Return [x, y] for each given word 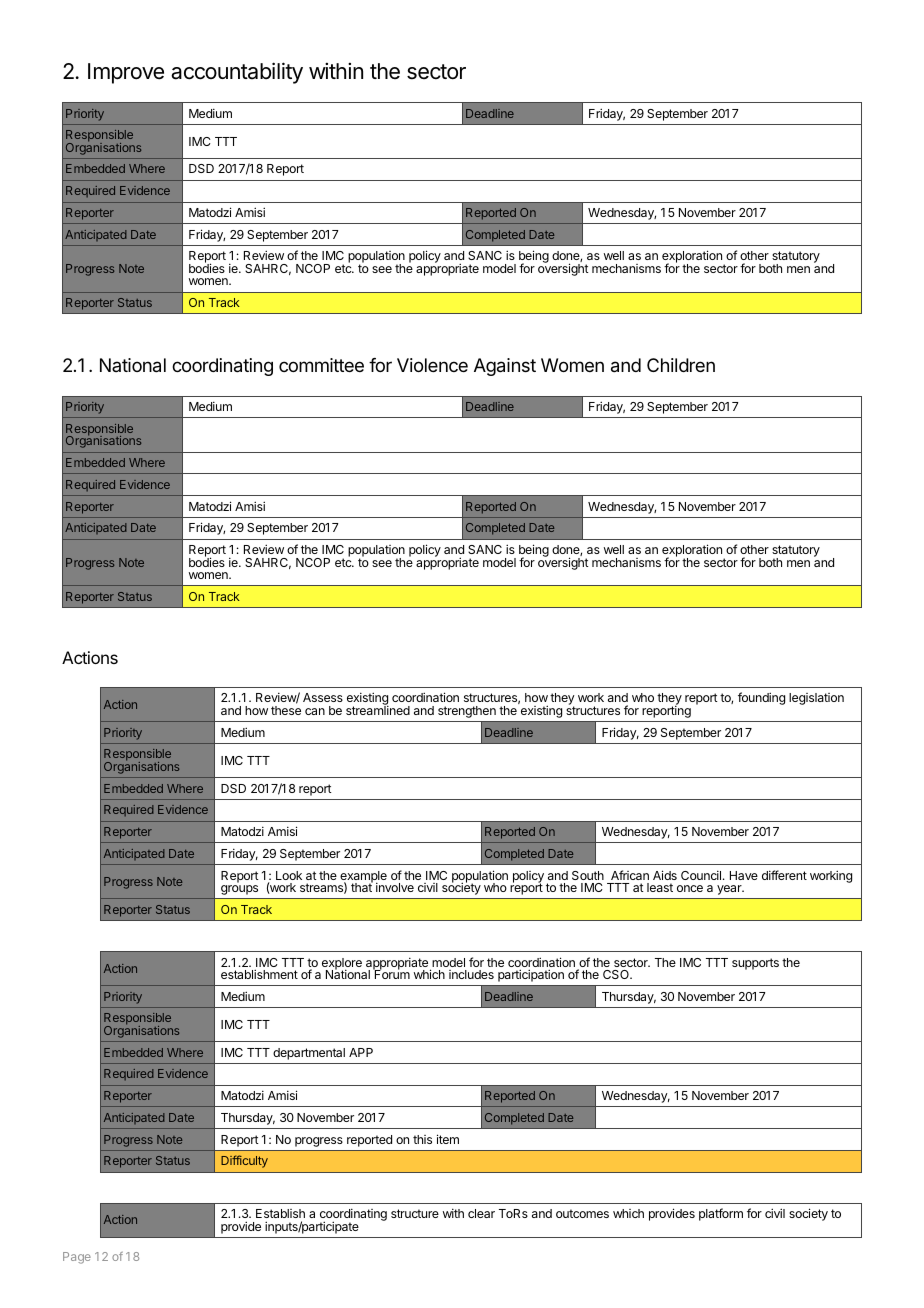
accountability [237, 73]
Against [505, 367]
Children [681, 365]
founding [761, 698]
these [286, 710]
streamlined [378, 709]
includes [471, 974]
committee [321, 365]
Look [289, 875]
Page [77, 1258]
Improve [126, 73]
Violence [432, 365]
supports [755, 964]
